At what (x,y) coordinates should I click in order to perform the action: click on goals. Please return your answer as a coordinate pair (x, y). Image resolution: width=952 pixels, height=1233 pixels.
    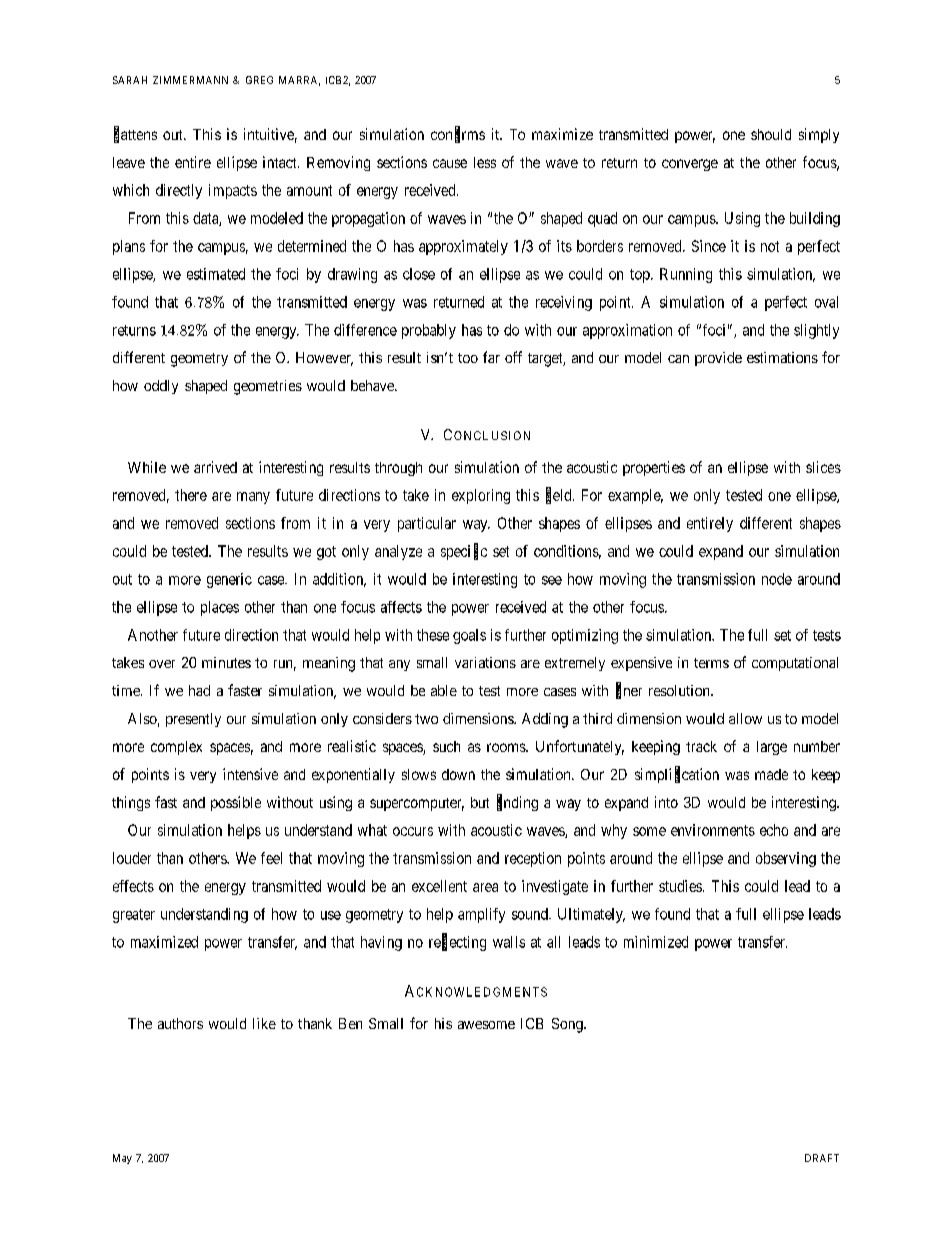
    Looking at the image, I should click on (469, 636).
